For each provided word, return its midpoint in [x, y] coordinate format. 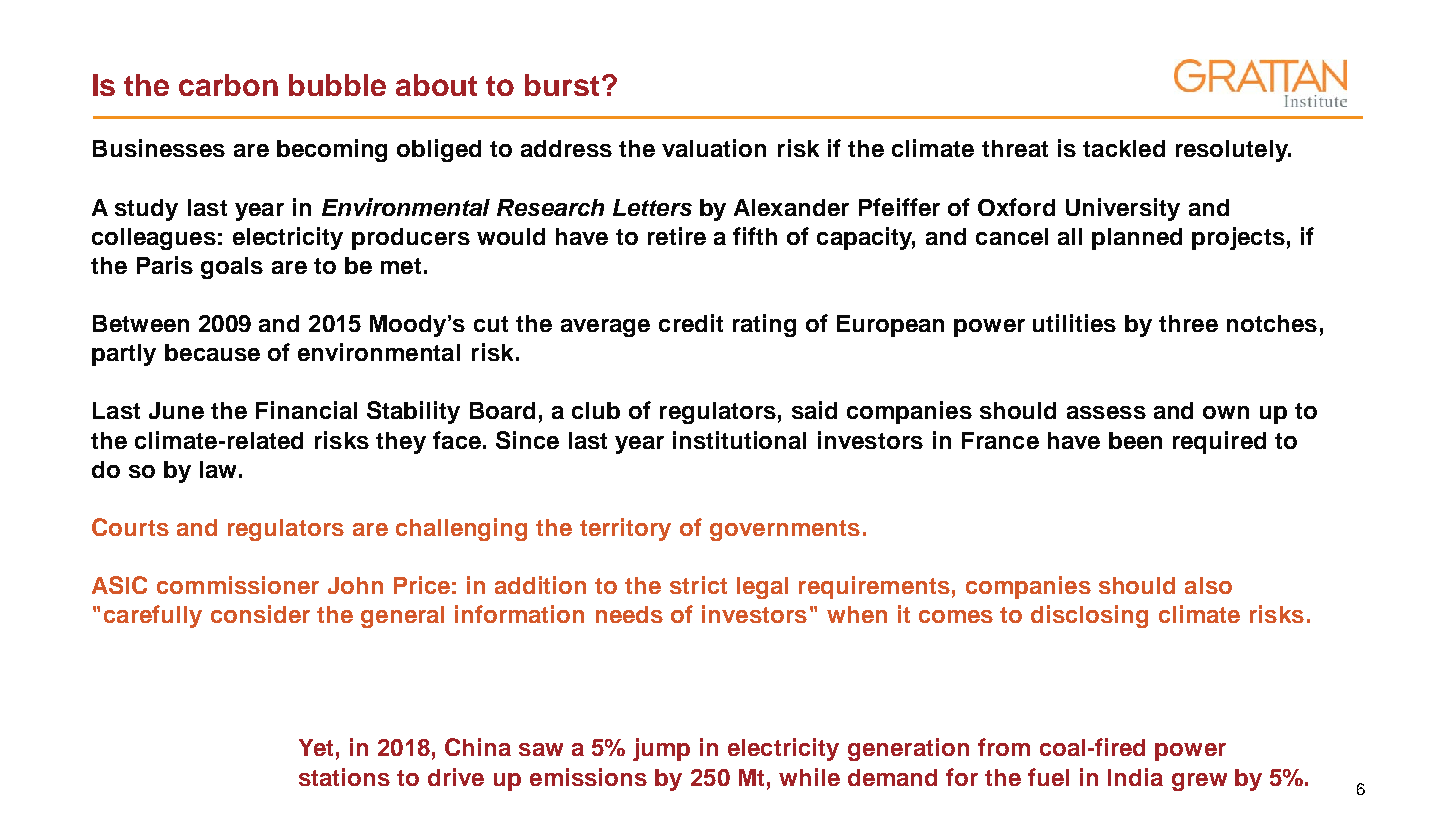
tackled [1124, 148]
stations [344, 777]
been [1135, 440]
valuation [714, 148]
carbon [228, 85]
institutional [739, 440]
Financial [306, 410]
